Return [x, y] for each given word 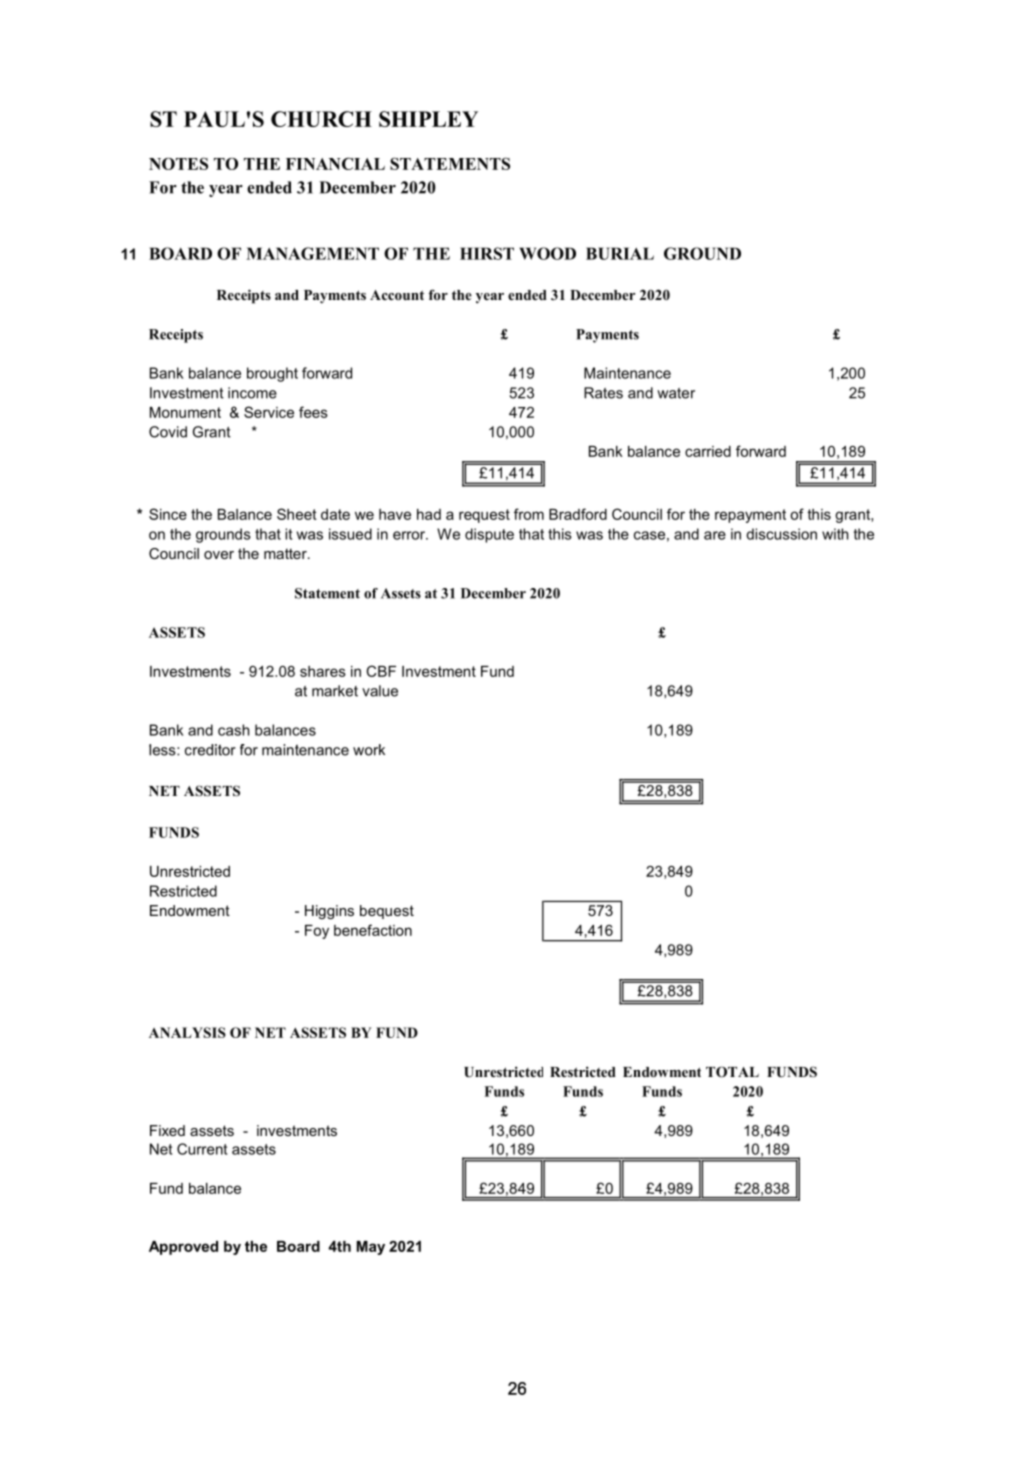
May [371, 1248]
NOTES [178, 163]
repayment [750, 516]
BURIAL [620, 253]
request [484, 516]
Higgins [329, 912]
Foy [317, 932]
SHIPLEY [428, 119]
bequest [387, 912]
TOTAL [732, 1072]
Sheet [297, 514]
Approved [183, 1248]
